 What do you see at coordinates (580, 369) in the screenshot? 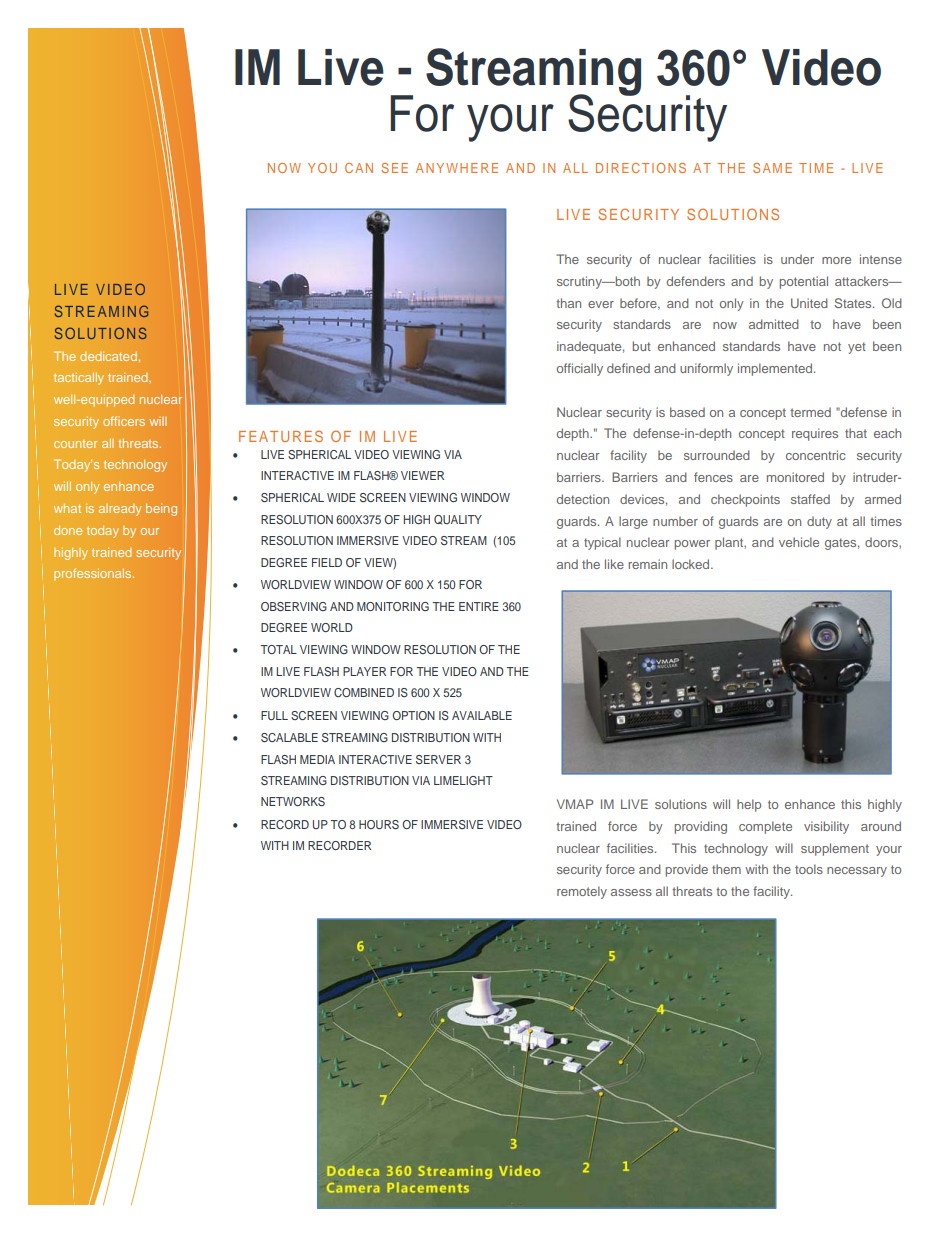
I see `officially` at bounding box center [580, 369].
